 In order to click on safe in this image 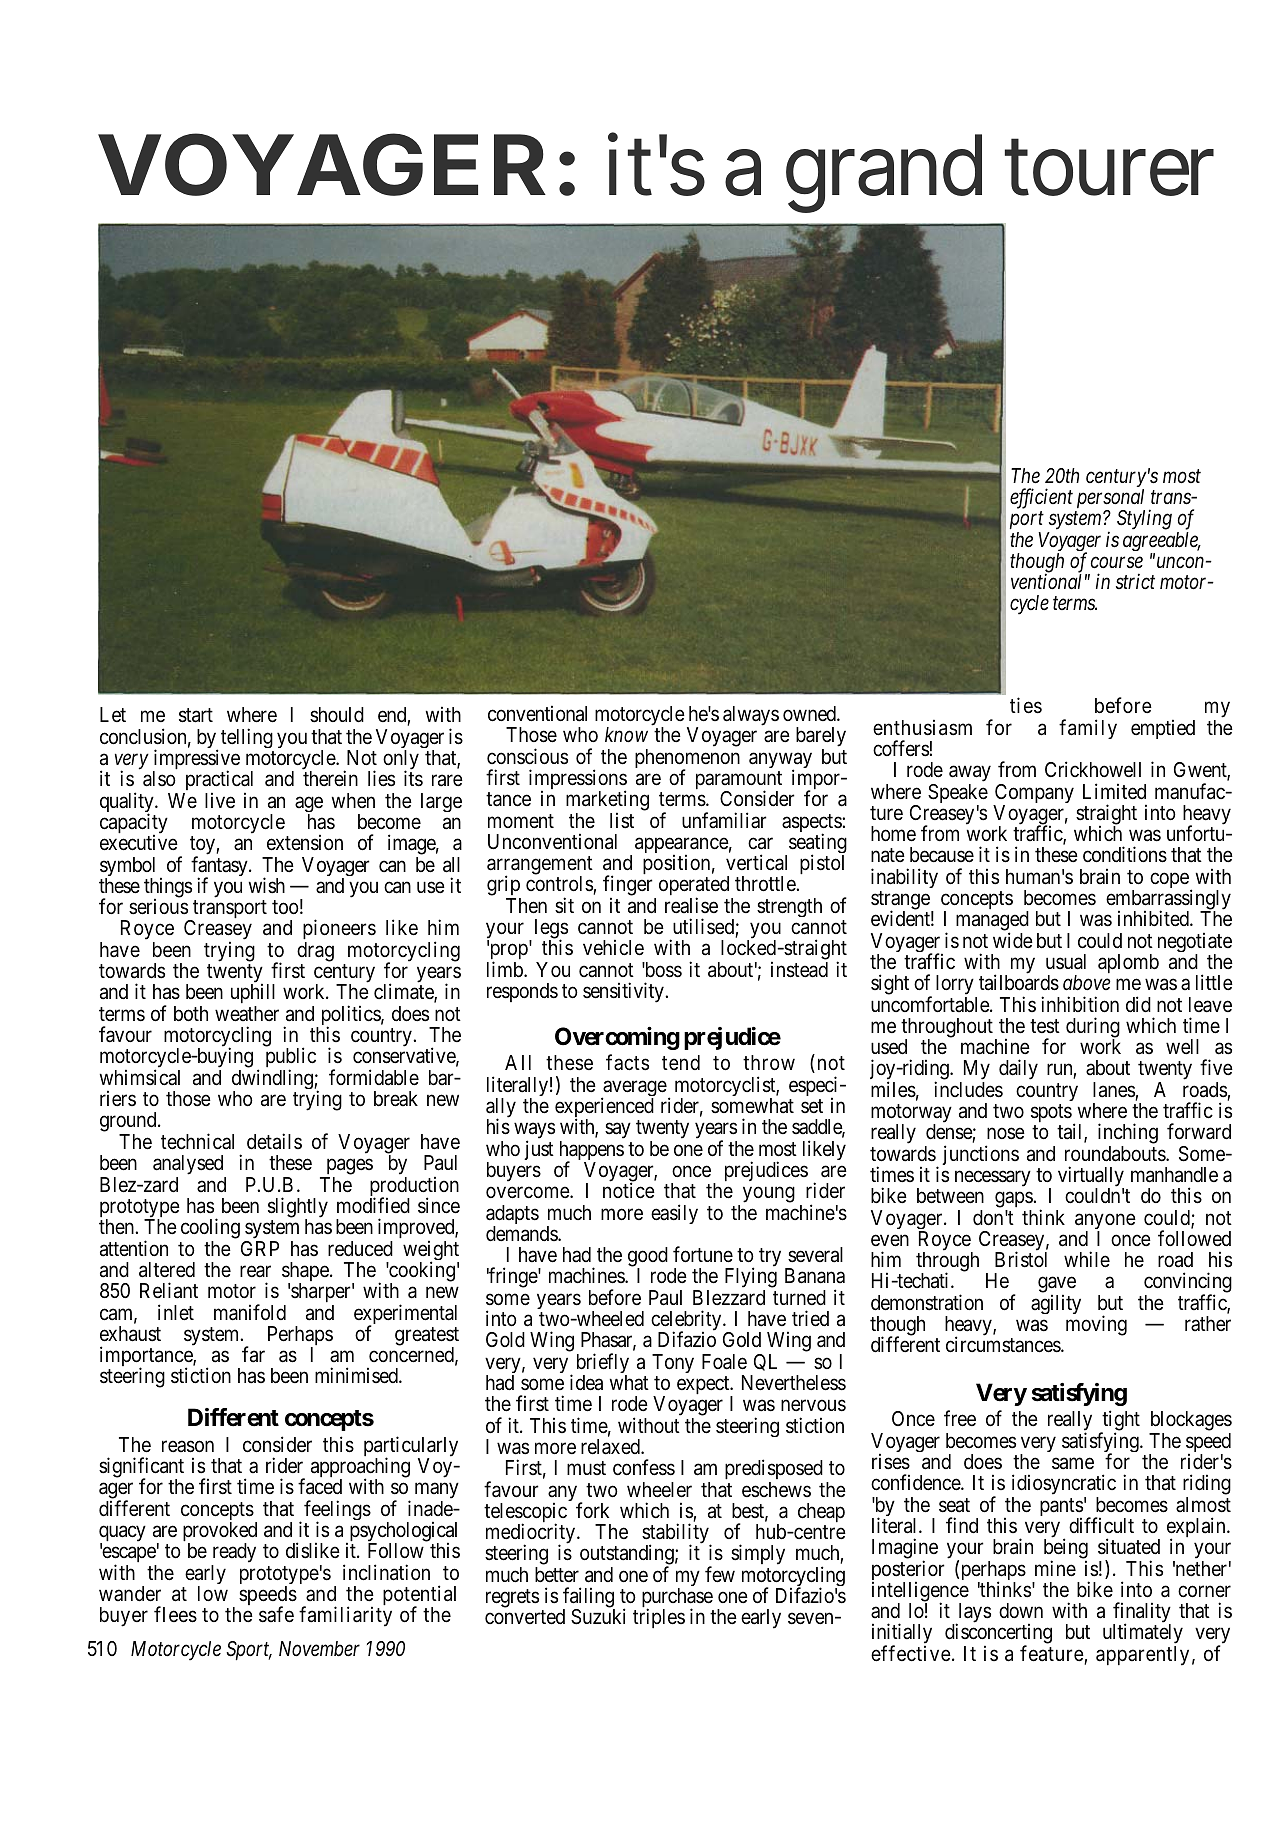, I will do `click(276, 1614)`.
